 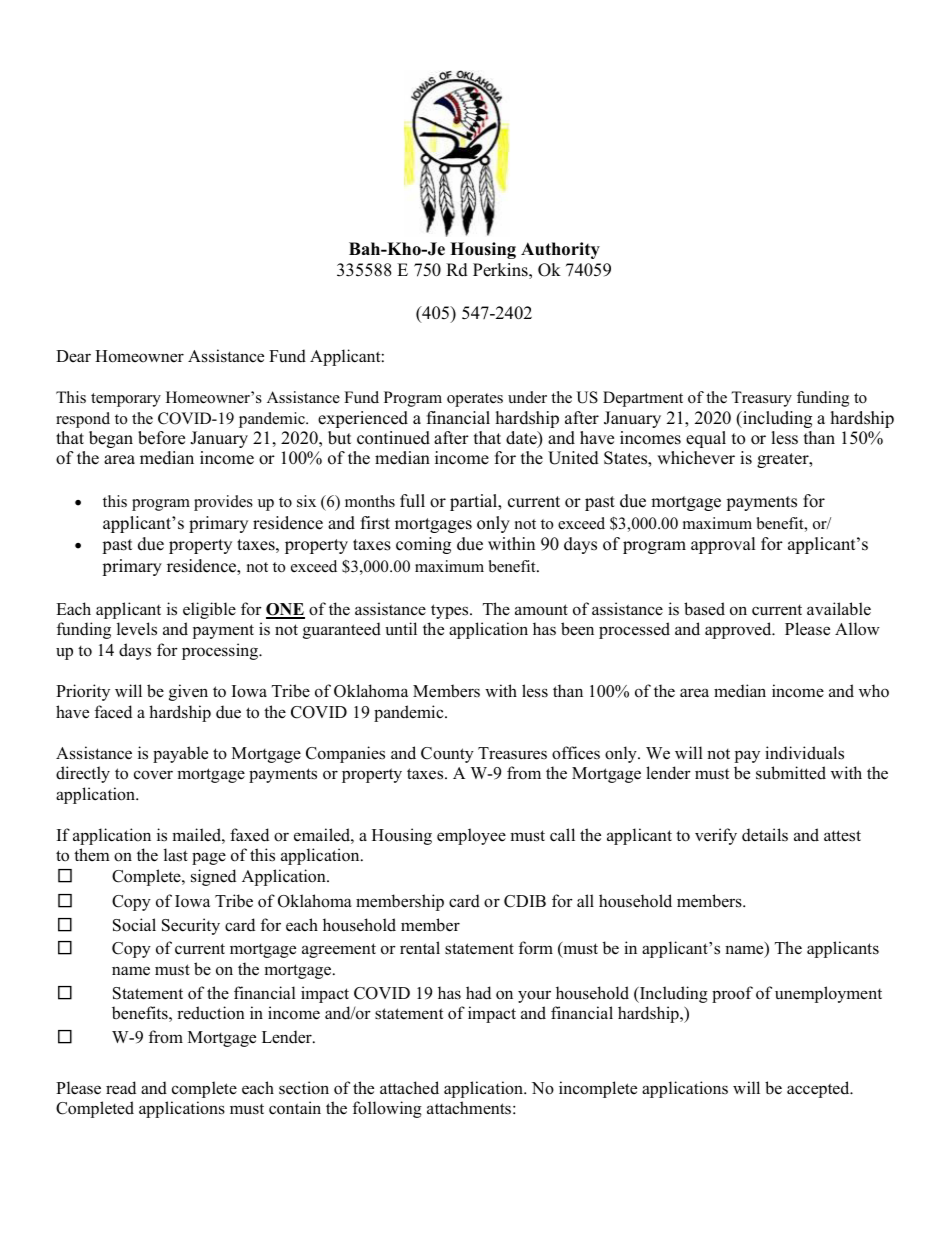 I want to click on details, so click(x=765, y=835).
